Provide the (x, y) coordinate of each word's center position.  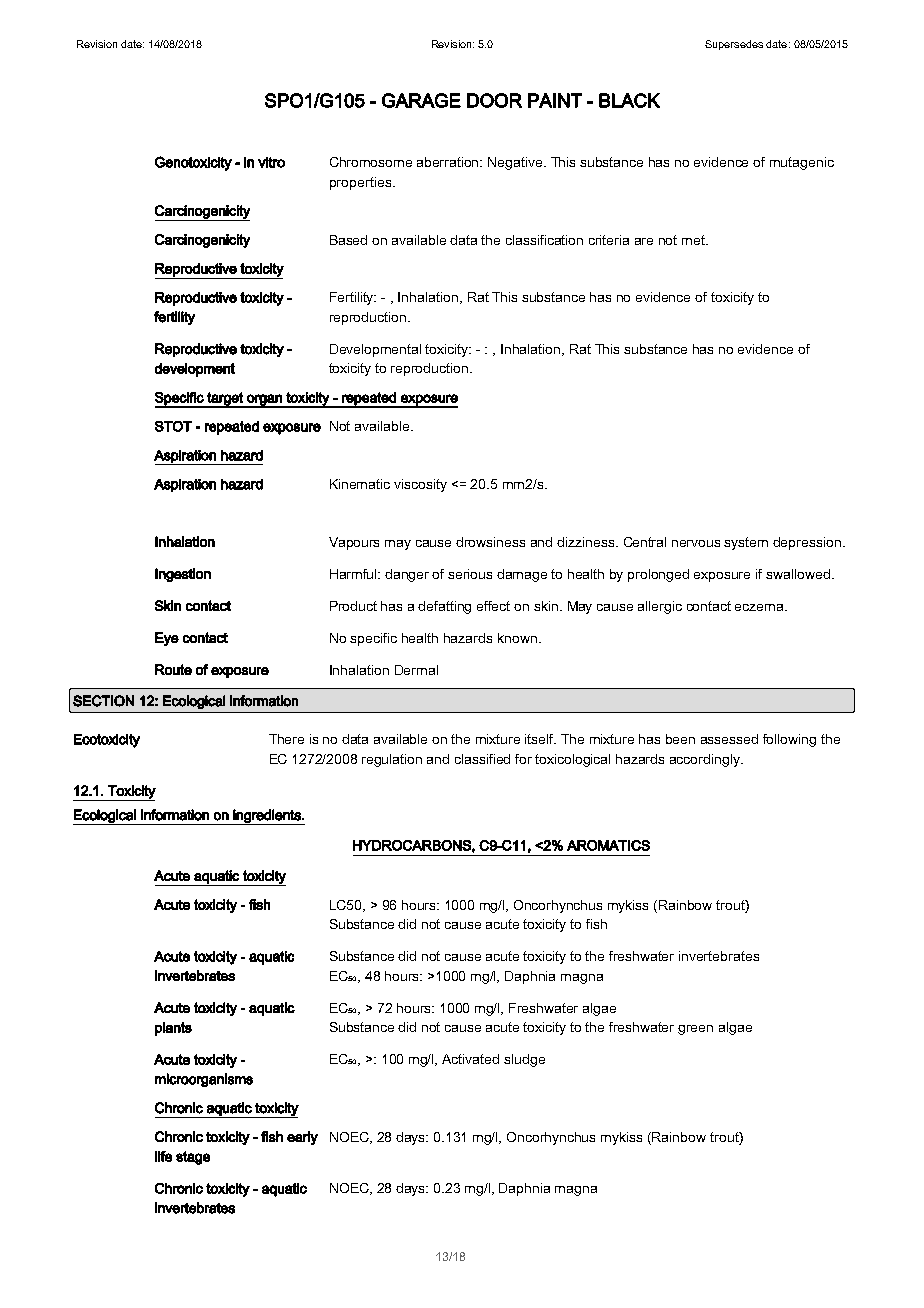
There (286, 739)
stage (193, 1158)
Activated (470, 1059)
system (746, 543)
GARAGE (421, 100)
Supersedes (734, 45)
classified (482, 759)
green (695, 1030)
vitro (271, 162)
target (225, 400)
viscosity (420, 485)
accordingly (706, 760)
